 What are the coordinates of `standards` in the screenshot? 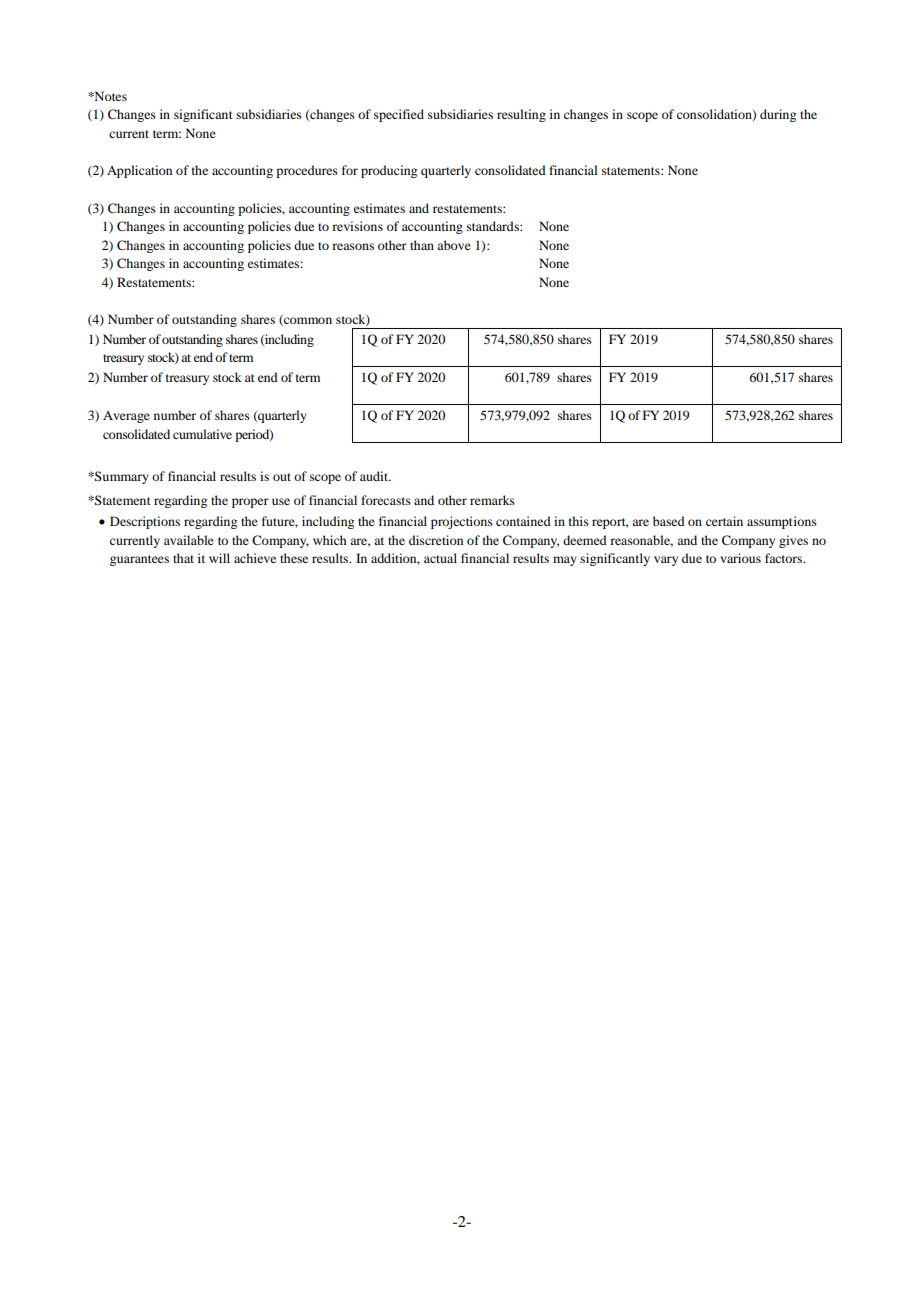 It's located at (494, 226).
